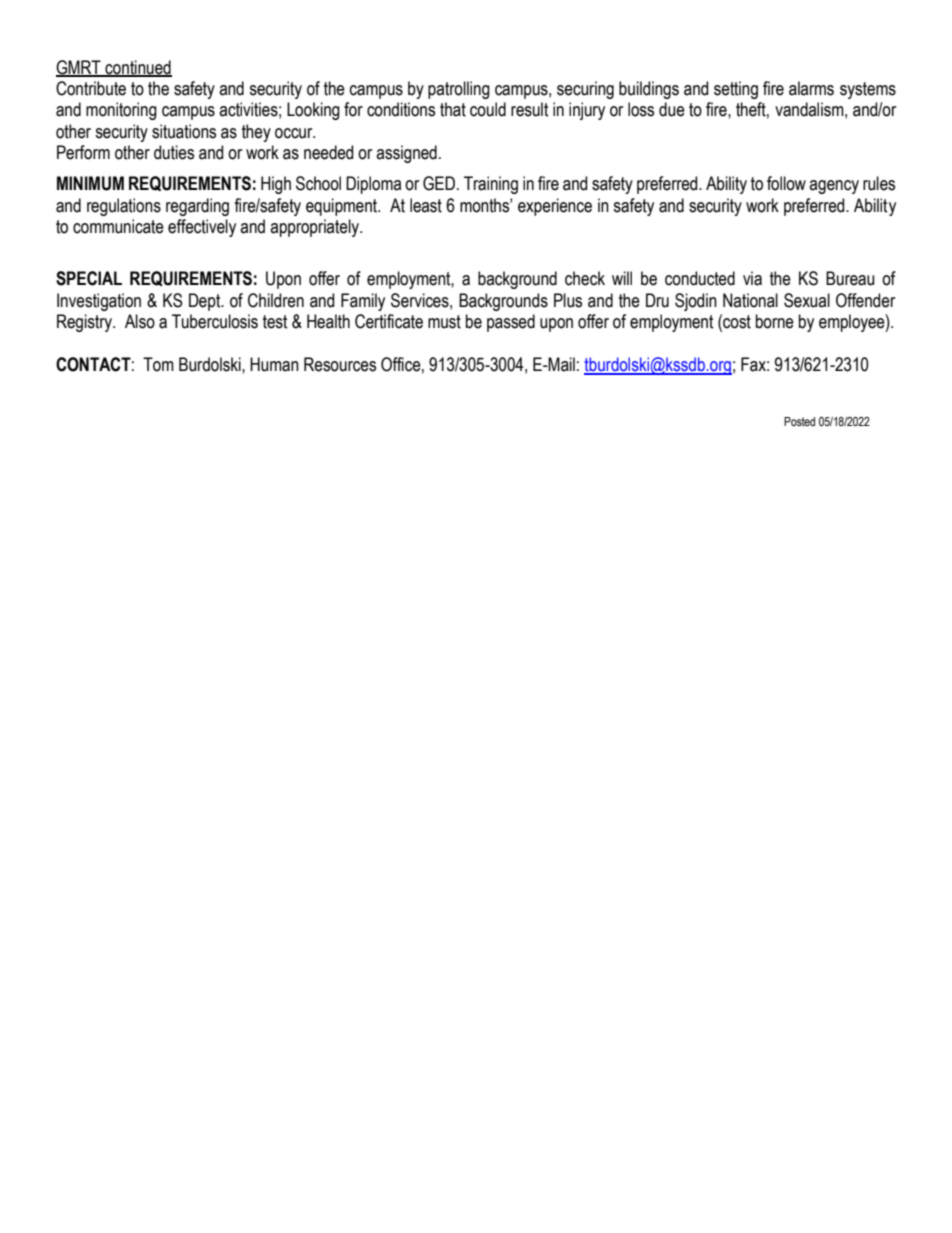 Image resolution: width=952 pixels, height=1233 pixels. I want to click on via, so click(752, 278).
